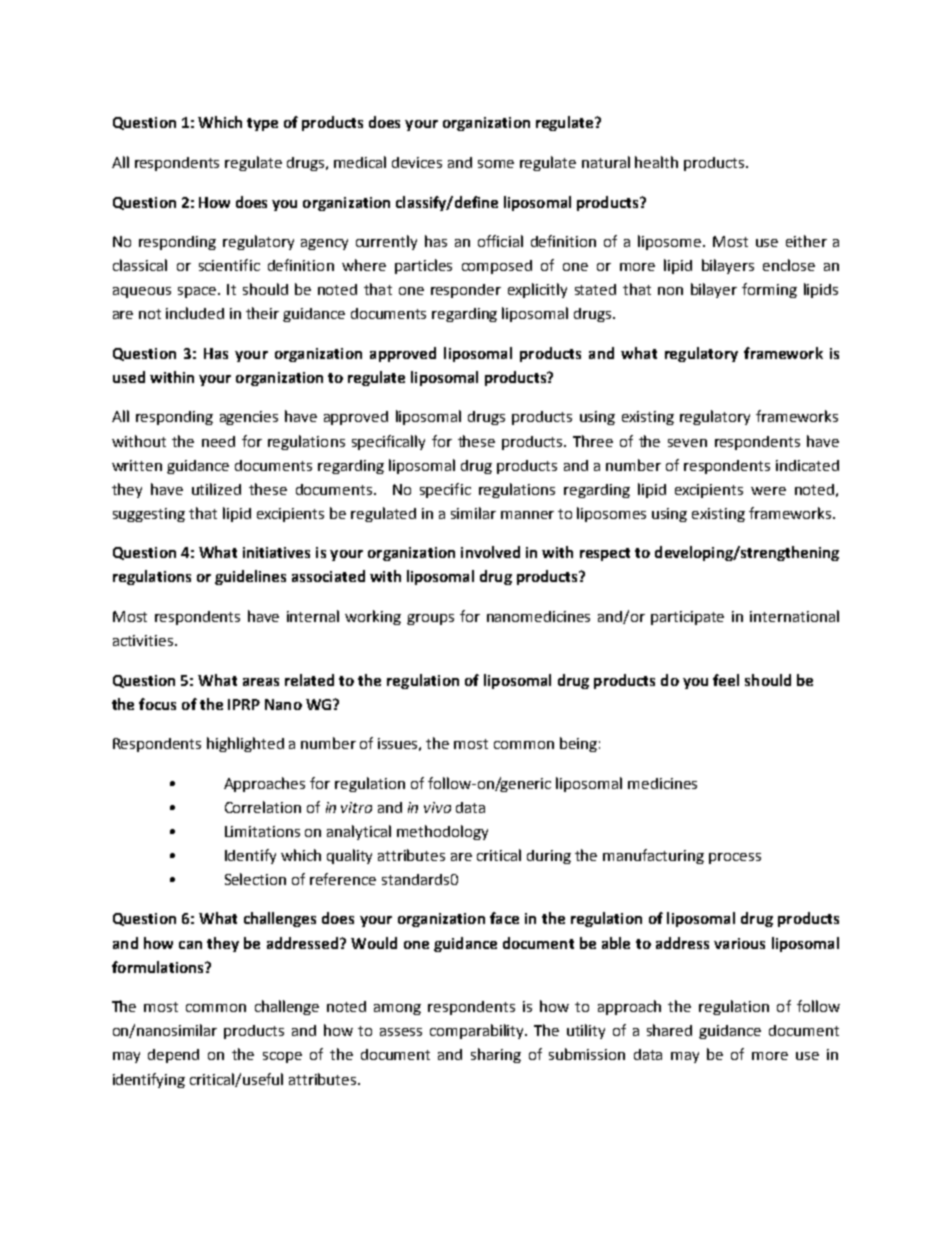 Image resolution: width=952 pixels, height=1233 pixels. What do you see at coordinates (263, 807) in the screenshot?
I see `Correlation` at bounding box center [263, 807].
